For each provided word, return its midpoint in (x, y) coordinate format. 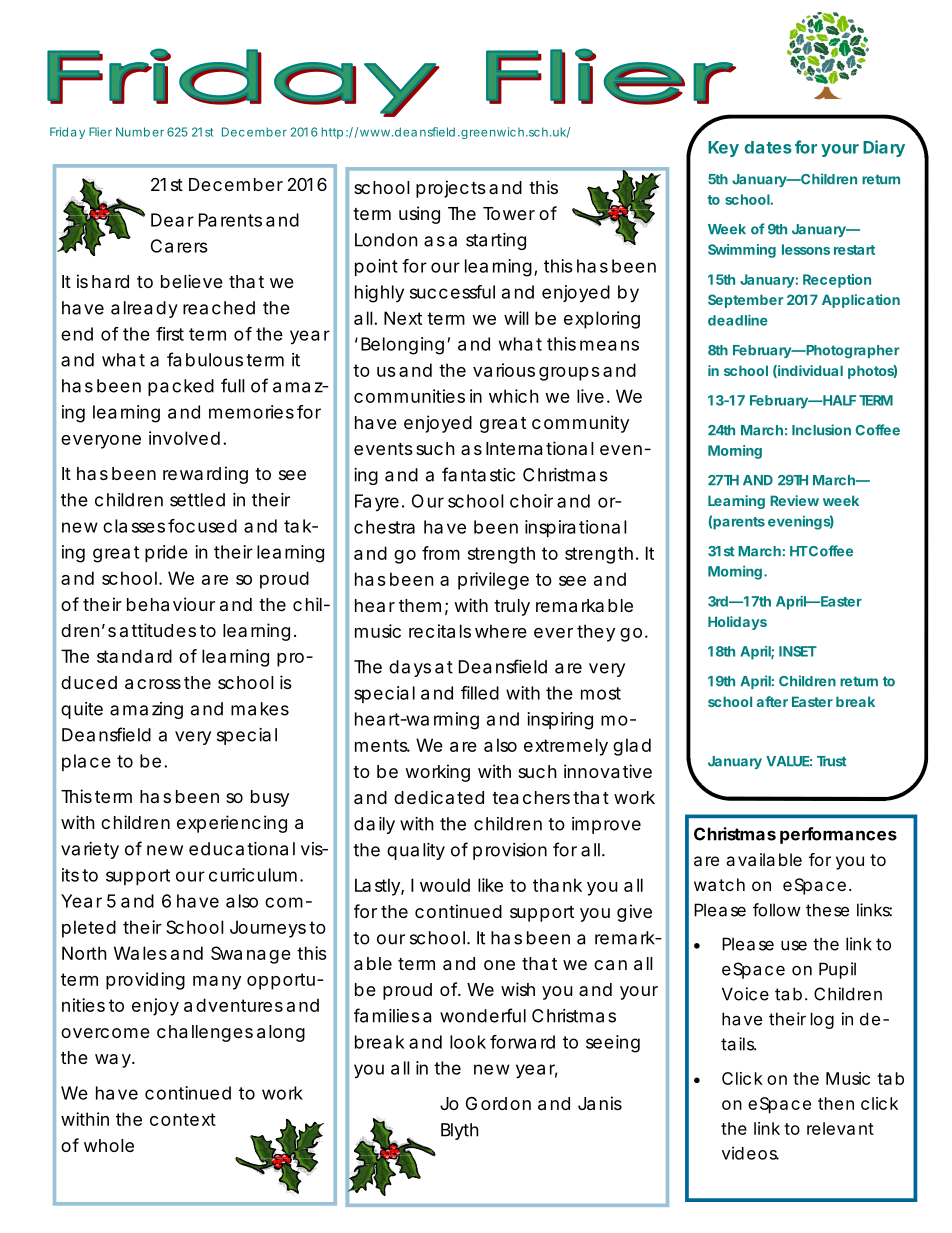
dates (768, 147)
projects (451, 189)
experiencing (232, 824)
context (183, 1119)
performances (838, 835)
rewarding (205, 475)
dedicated (439, 797)
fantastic (478, 474)
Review (794, 500)
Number (140, 132)
